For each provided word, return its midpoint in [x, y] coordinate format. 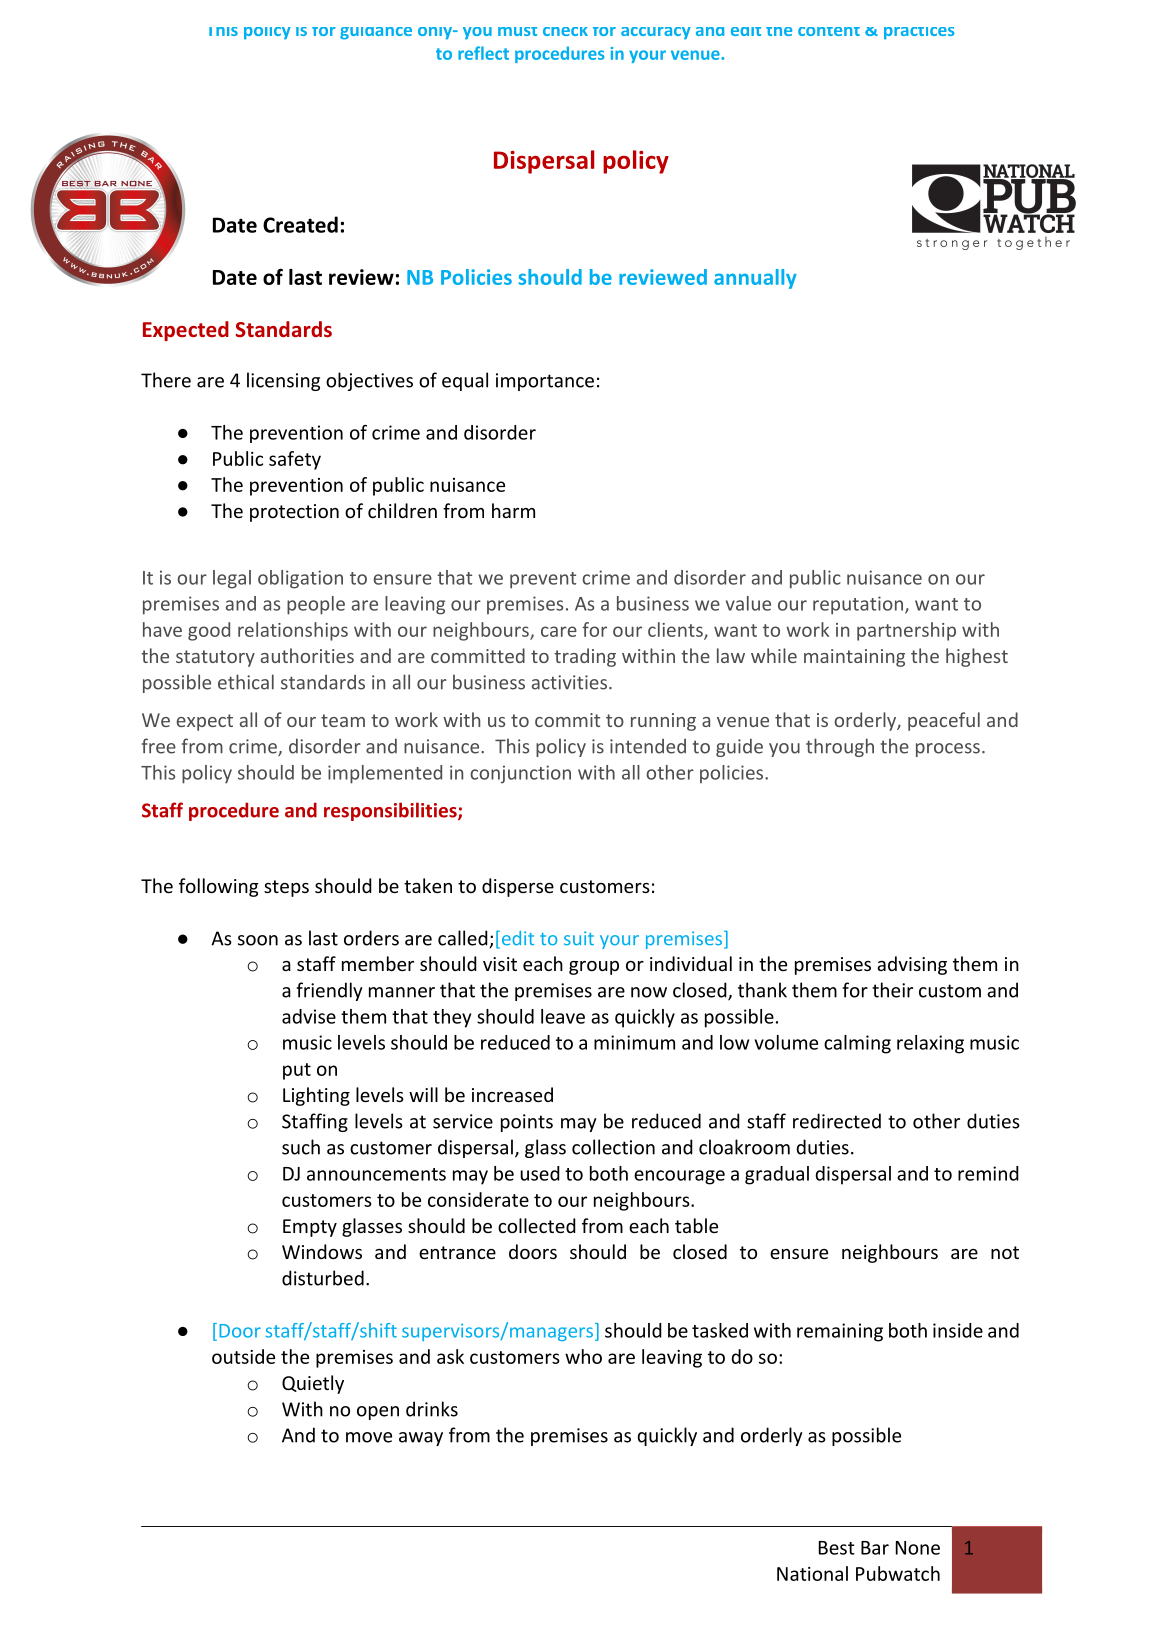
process [948, 750]
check [565, 31]
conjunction [520, 774]
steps [286, 888]
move [369, 1437]
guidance [376, 33]
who [583, 1356]
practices [919, 33]
